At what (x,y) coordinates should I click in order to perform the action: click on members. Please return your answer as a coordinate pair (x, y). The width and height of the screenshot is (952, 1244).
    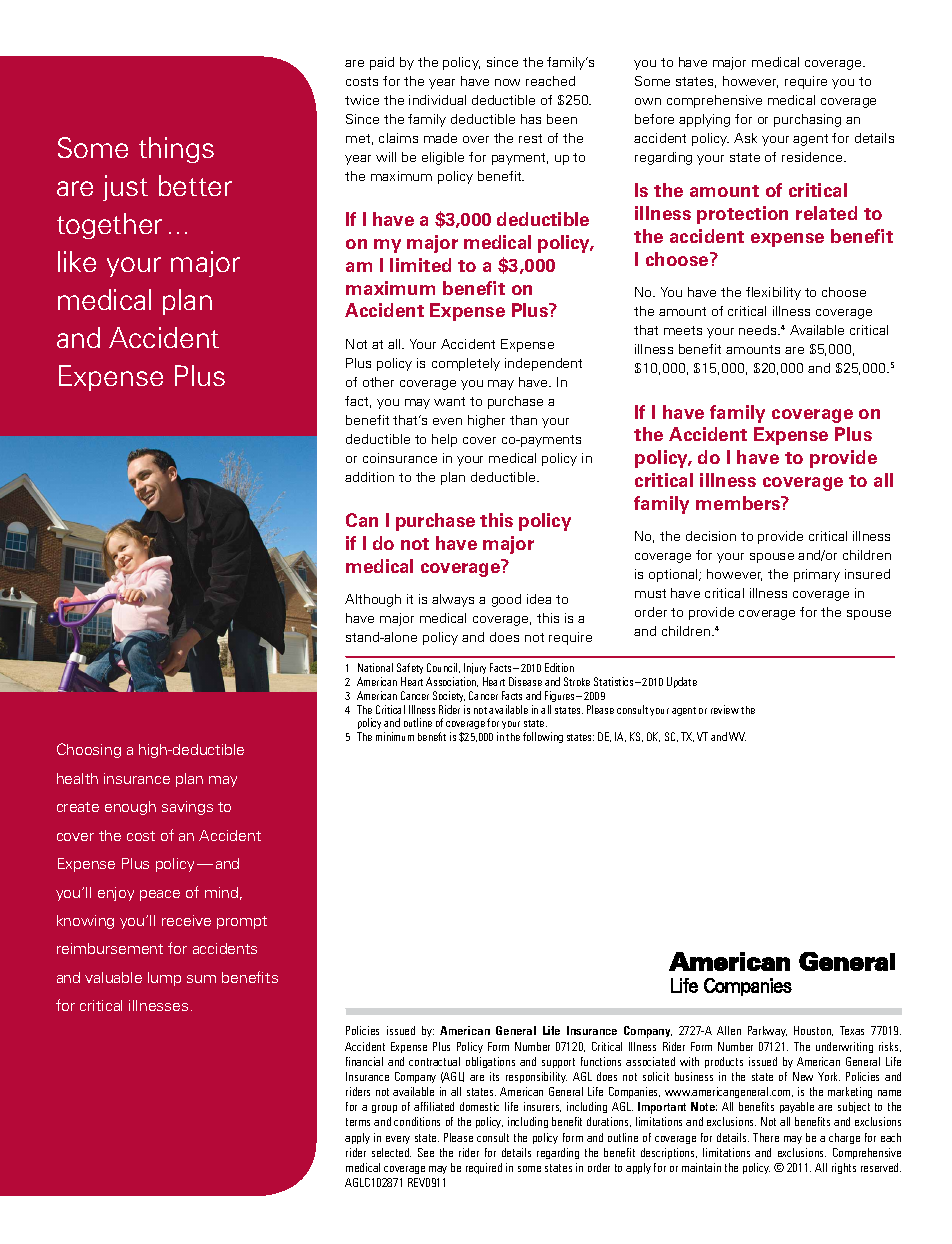
    Looking at the image, I should click on (739, 503).
